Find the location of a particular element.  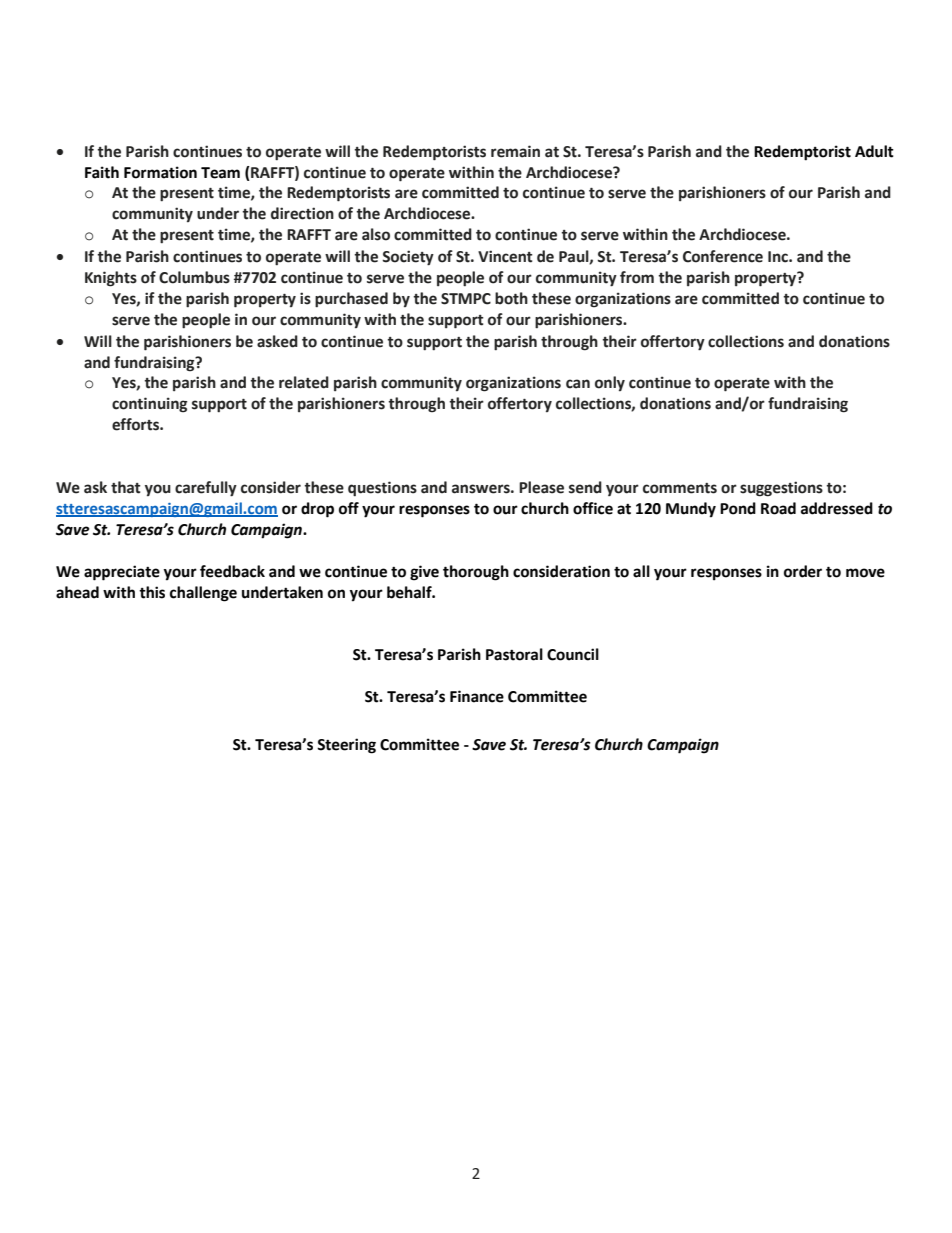

Adult is located at coordinates (874, 151).
